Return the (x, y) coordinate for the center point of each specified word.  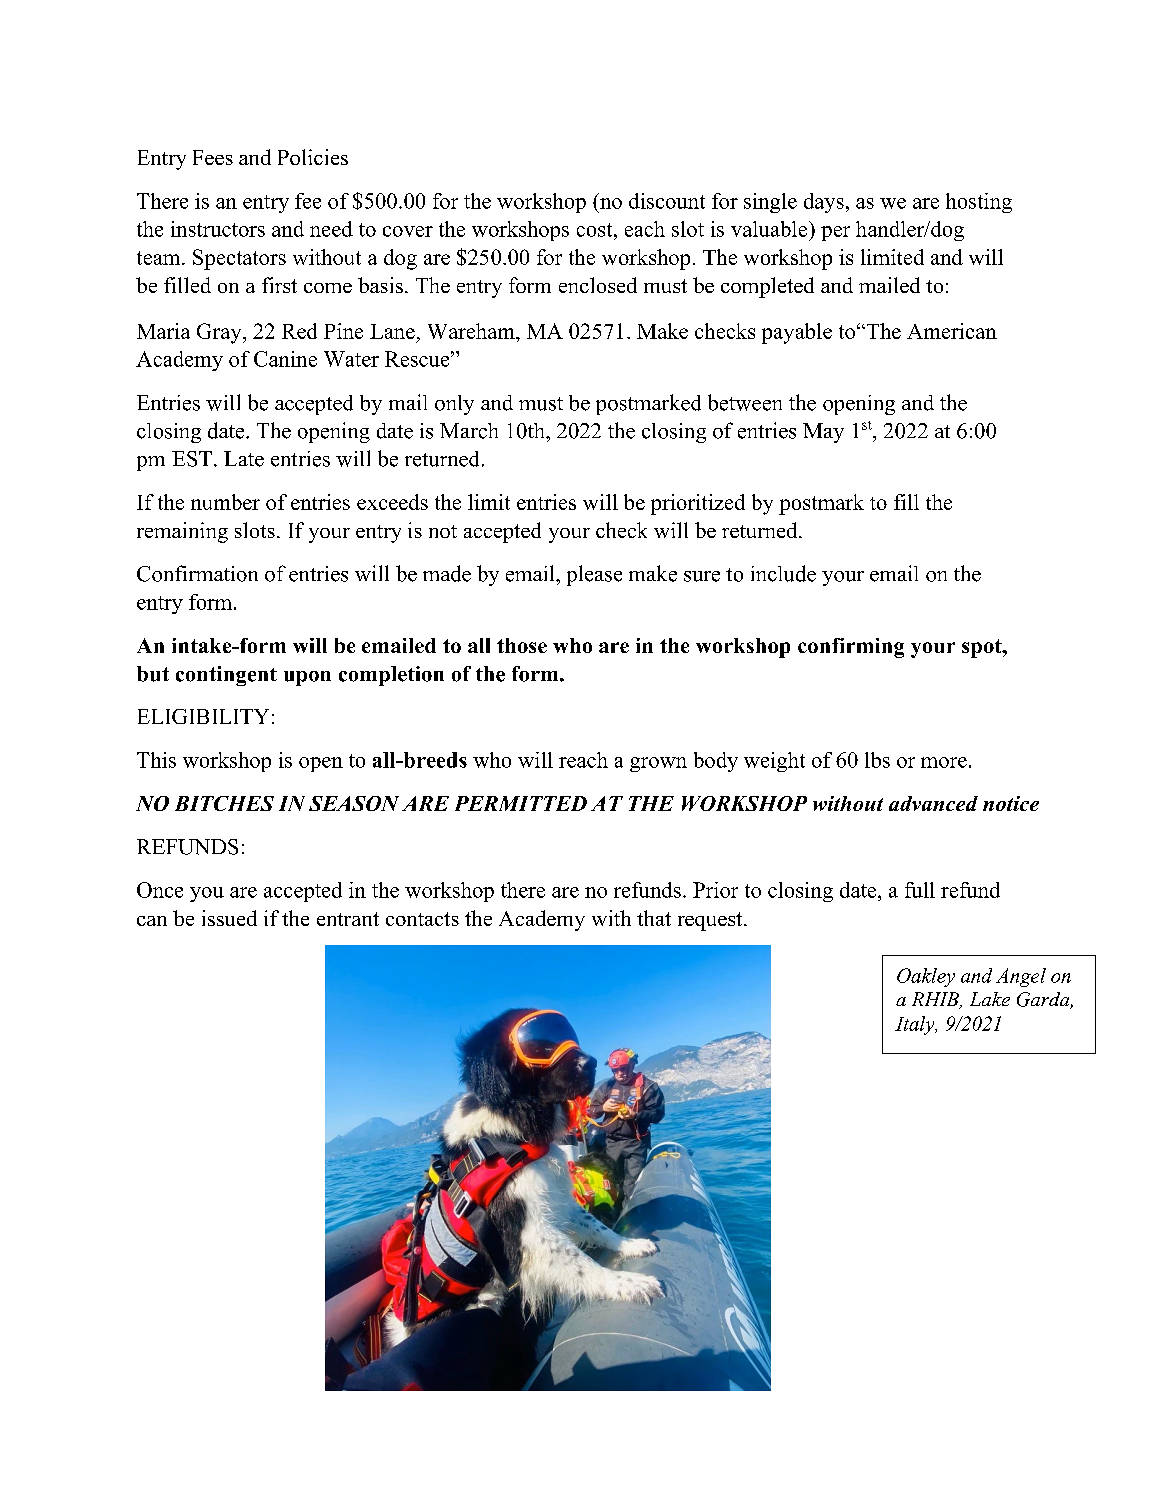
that (654, 918)
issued (229, 918)
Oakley (926, 977)
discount (667, 201)
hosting (979, 203)
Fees (213, 157)
